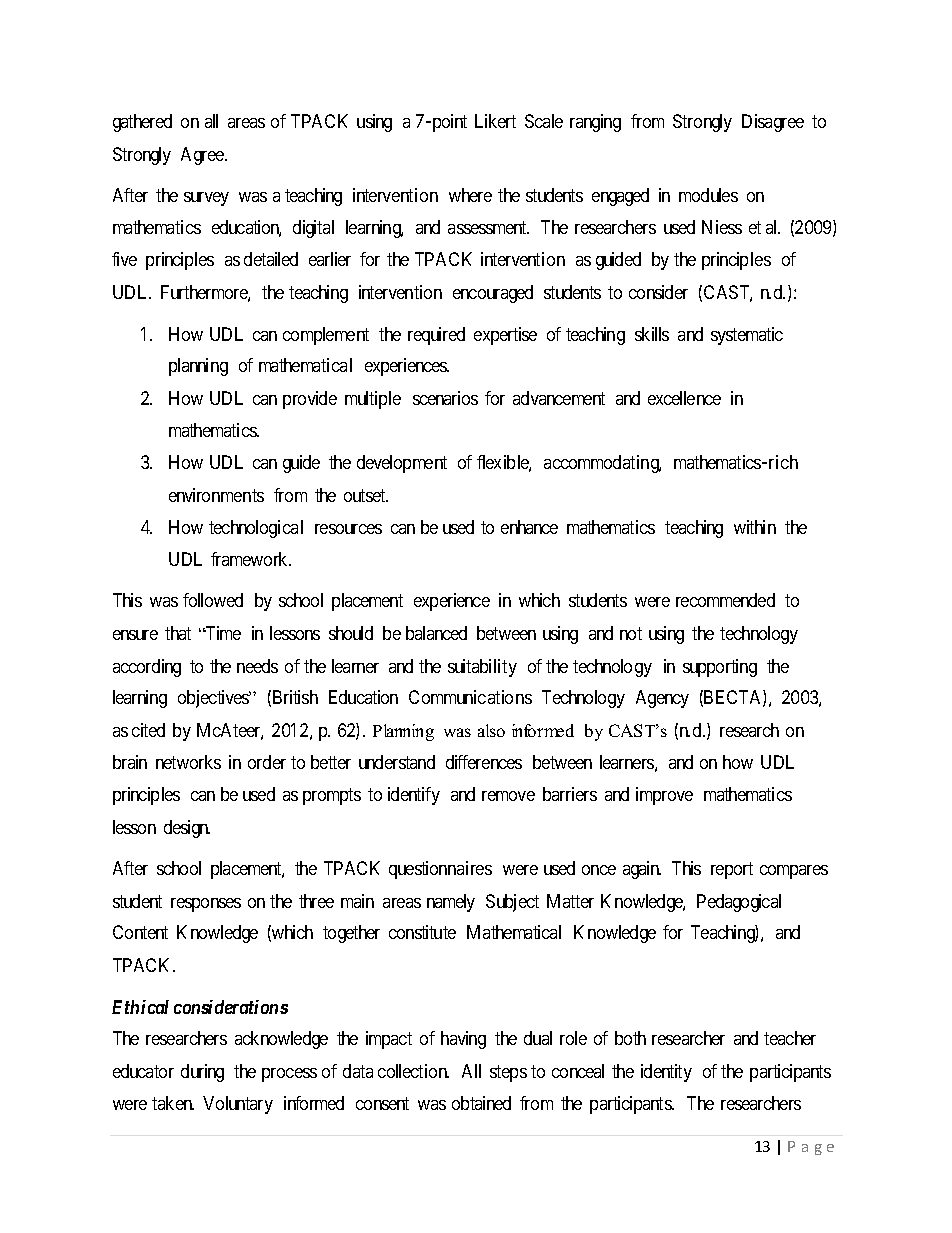 The image size is (952, 1233). Describe the element at coordinates (216, 495) in the page. I see `environments` at that location.
